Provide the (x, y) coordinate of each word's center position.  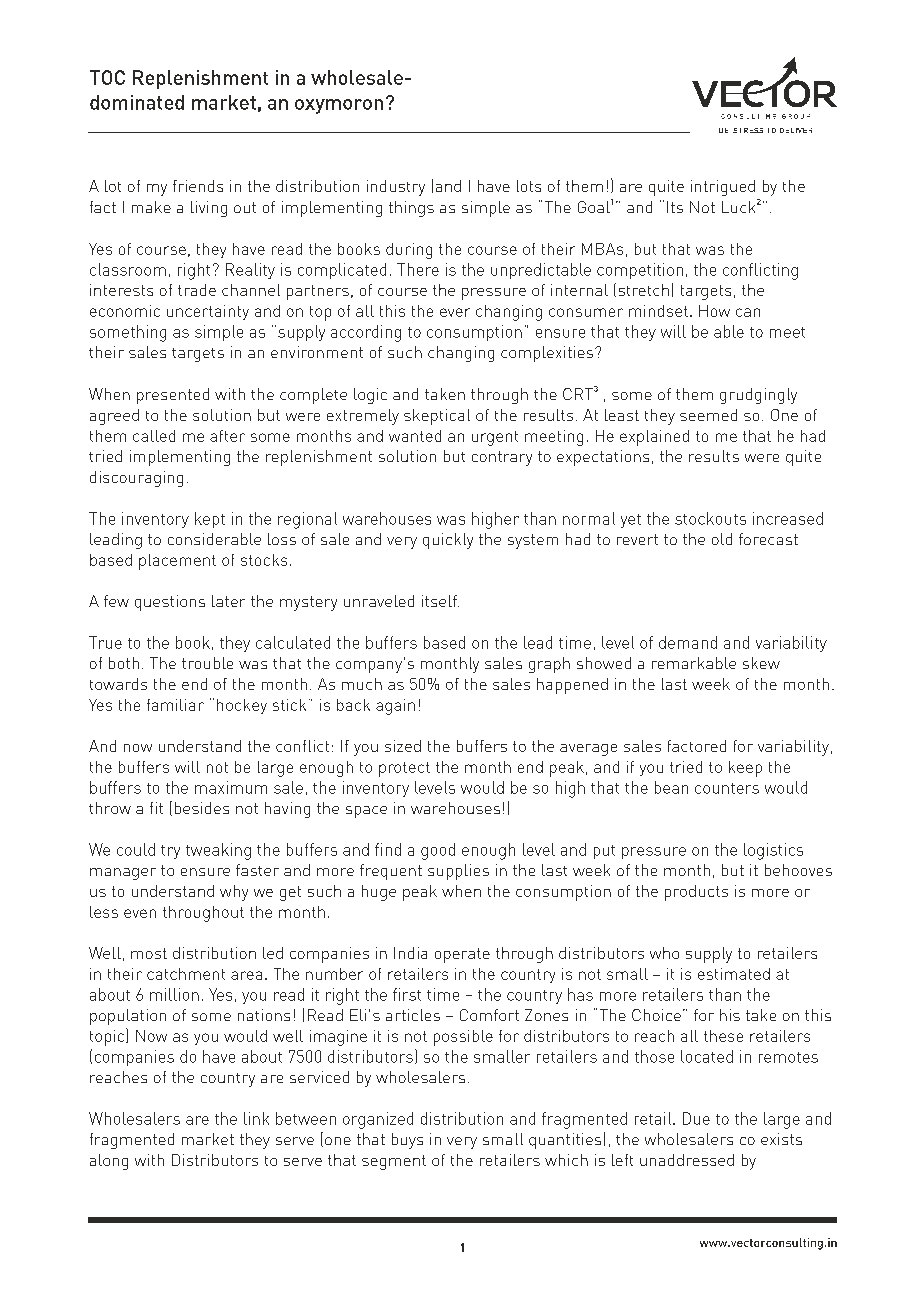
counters (727, 788)
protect (404, 769)
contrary (502, 458)
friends (198, 186)
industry (396, 188)
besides (202, 808)
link (256, 1118)
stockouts (710, 518)
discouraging (136, 479)
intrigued (723, 188)
